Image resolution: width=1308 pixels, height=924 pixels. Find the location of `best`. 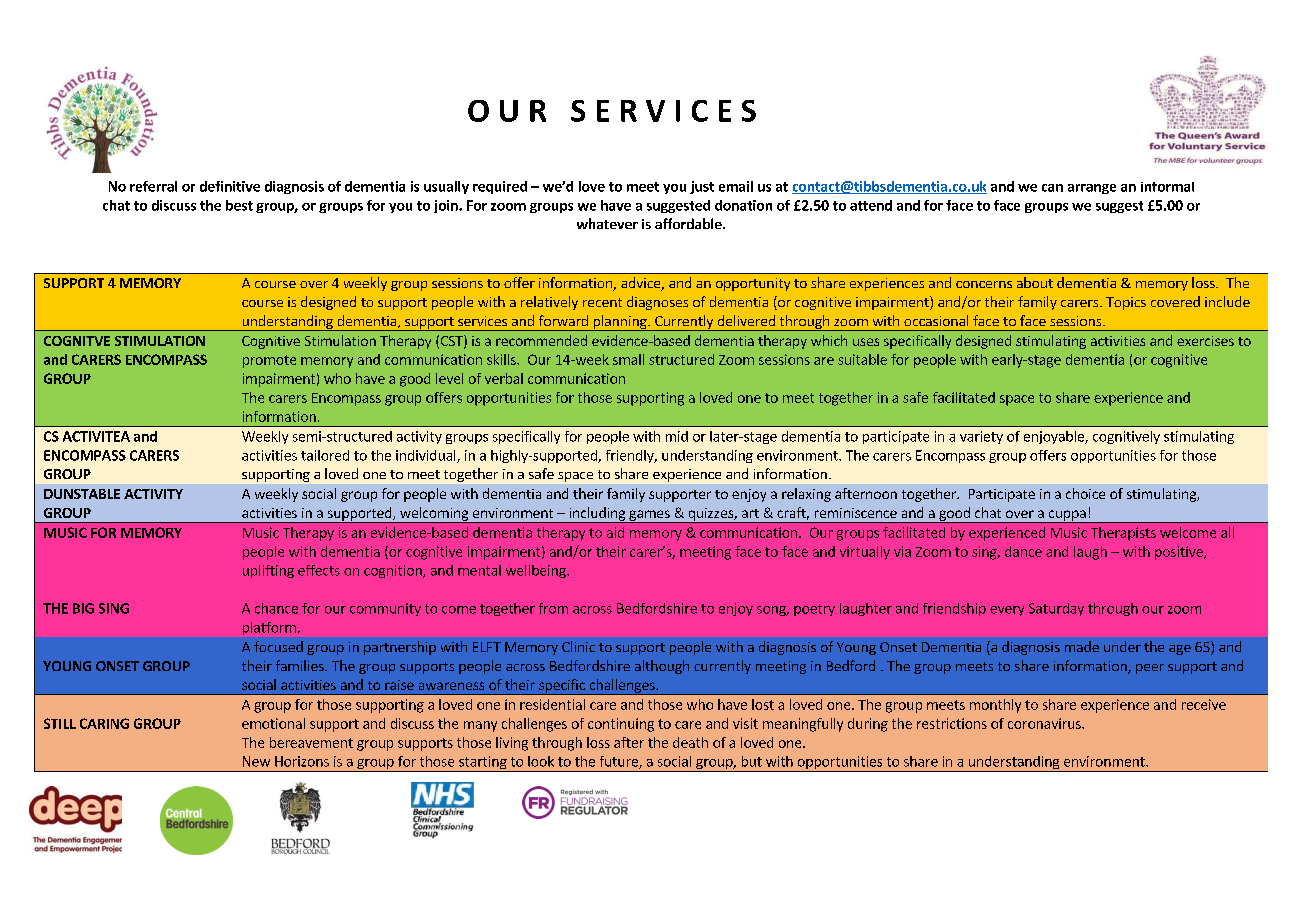

best is located at coordinates (239, 205).
